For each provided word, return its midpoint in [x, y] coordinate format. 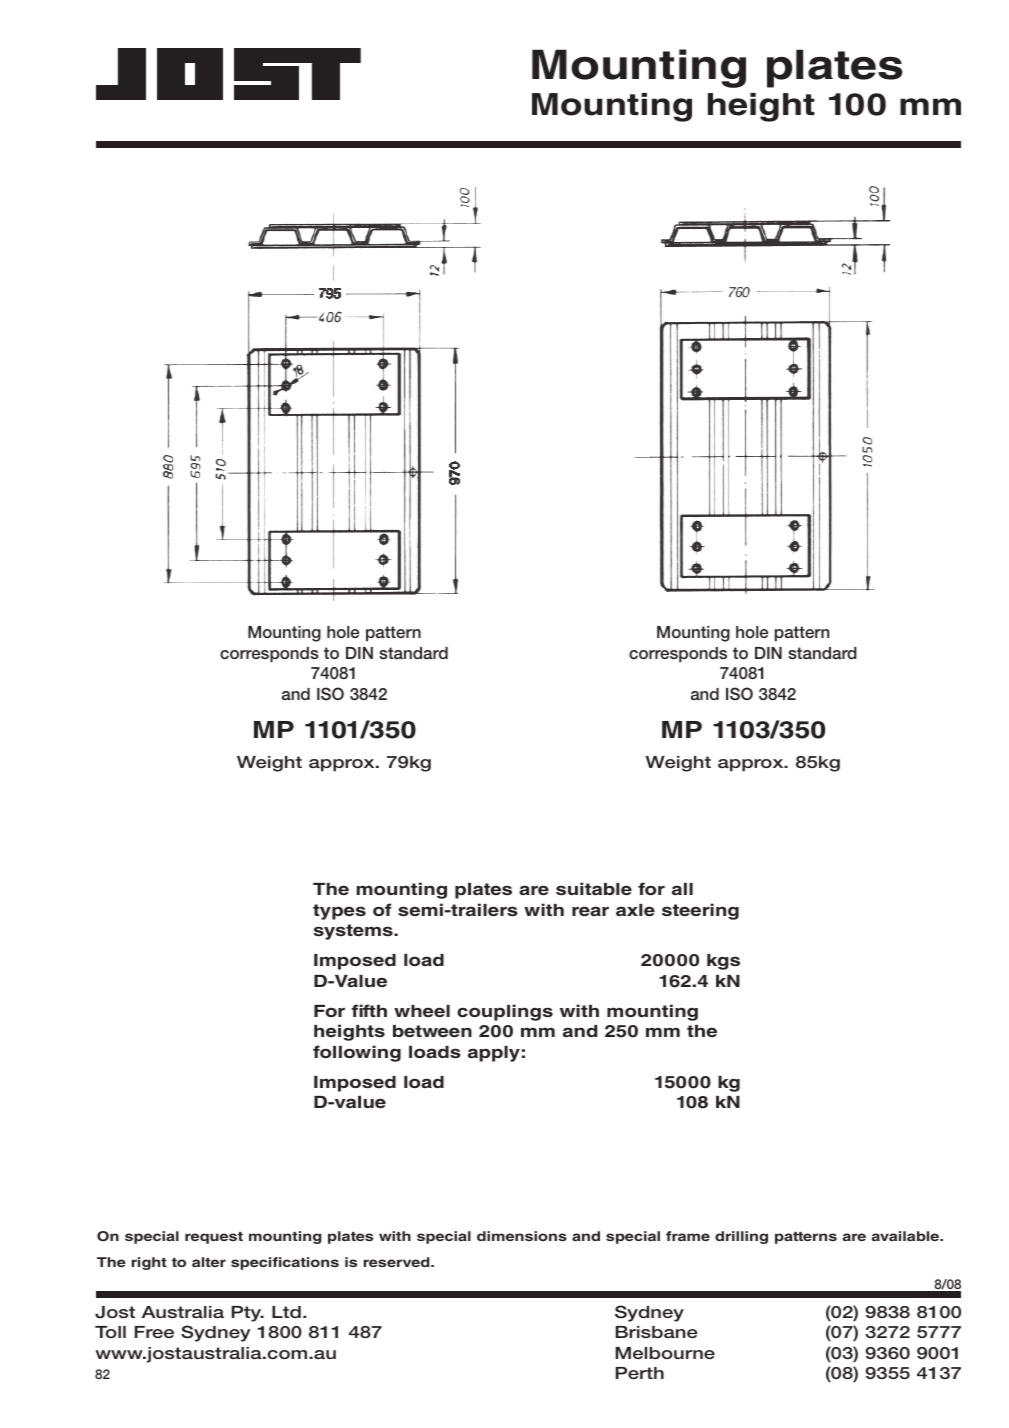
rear [590, 911]
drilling [741, 1237]
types [339, 912]
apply [494, 1054]
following [357, 1053]
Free [154, 1332]
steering [700, 911]
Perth [640, 1373]
